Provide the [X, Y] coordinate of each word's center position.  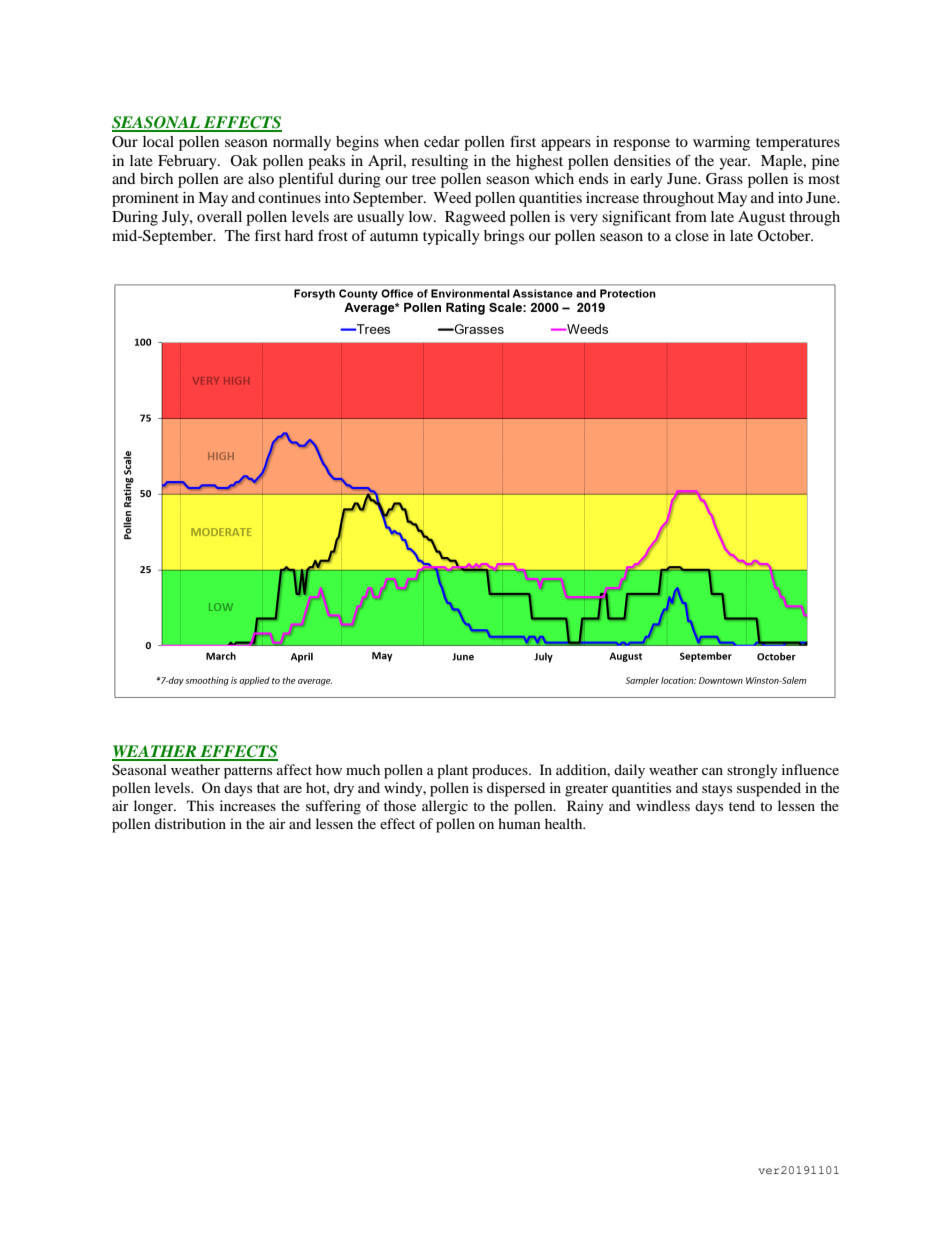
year [734, 164]
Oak [244, 161]
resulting [439, 162]
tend [742, 805]
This [200, 805]
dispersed [516, 789]
